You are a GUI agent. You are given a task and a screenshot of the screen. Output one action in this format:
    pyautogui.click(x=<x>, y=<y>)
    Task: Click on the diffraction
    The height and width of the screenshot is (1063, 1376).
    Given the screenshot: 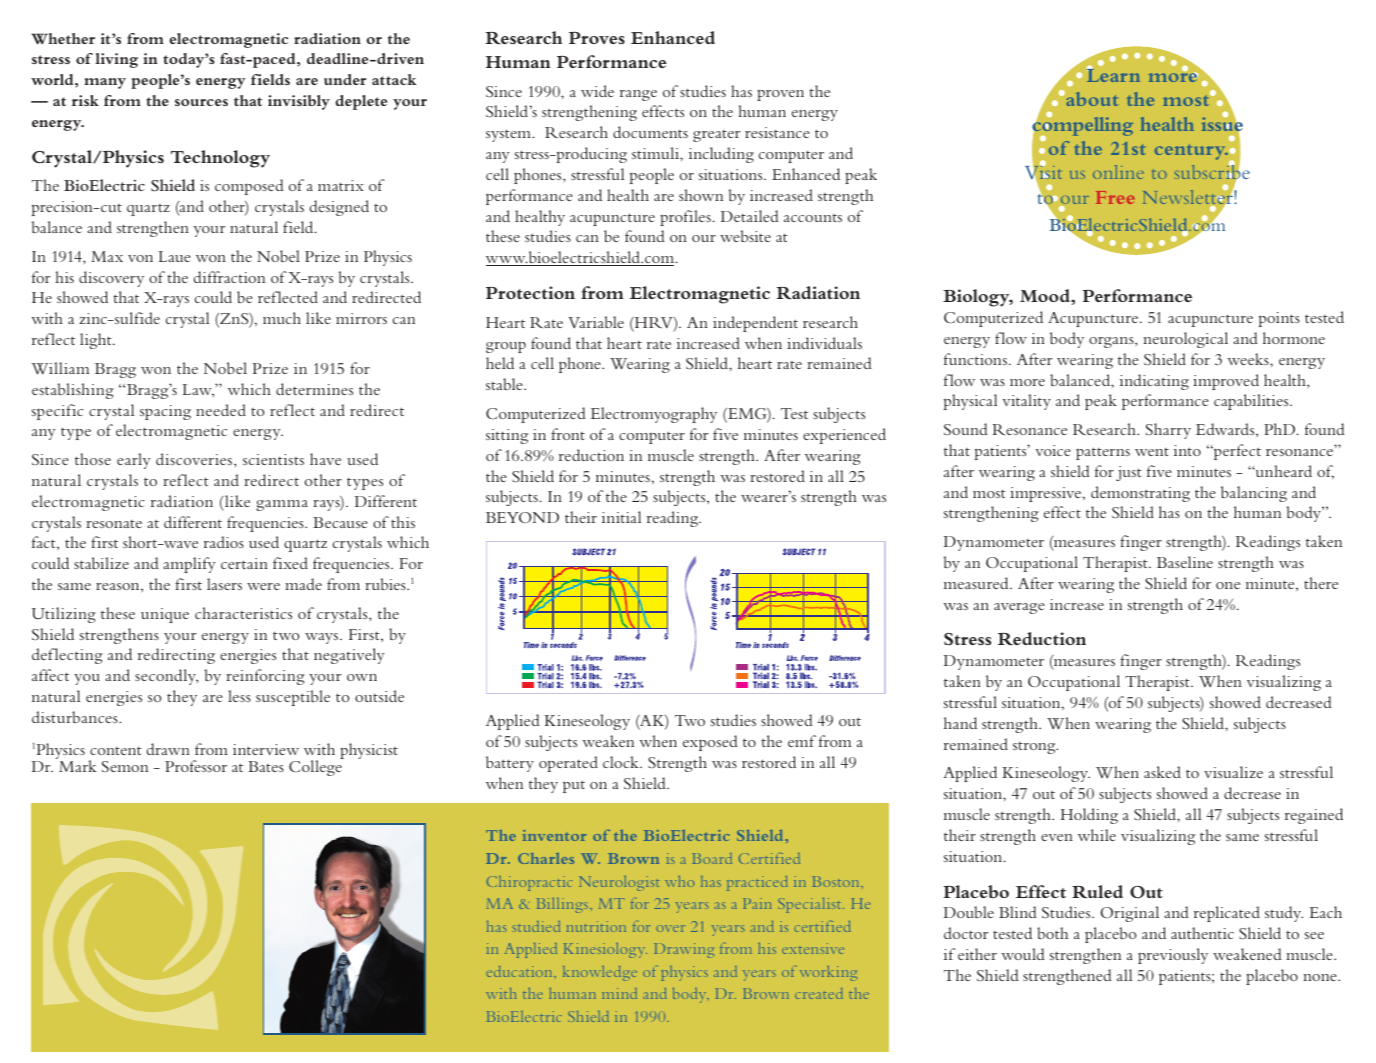 What is the action you would take?
    pyautogui.click(x=229, y=277)
